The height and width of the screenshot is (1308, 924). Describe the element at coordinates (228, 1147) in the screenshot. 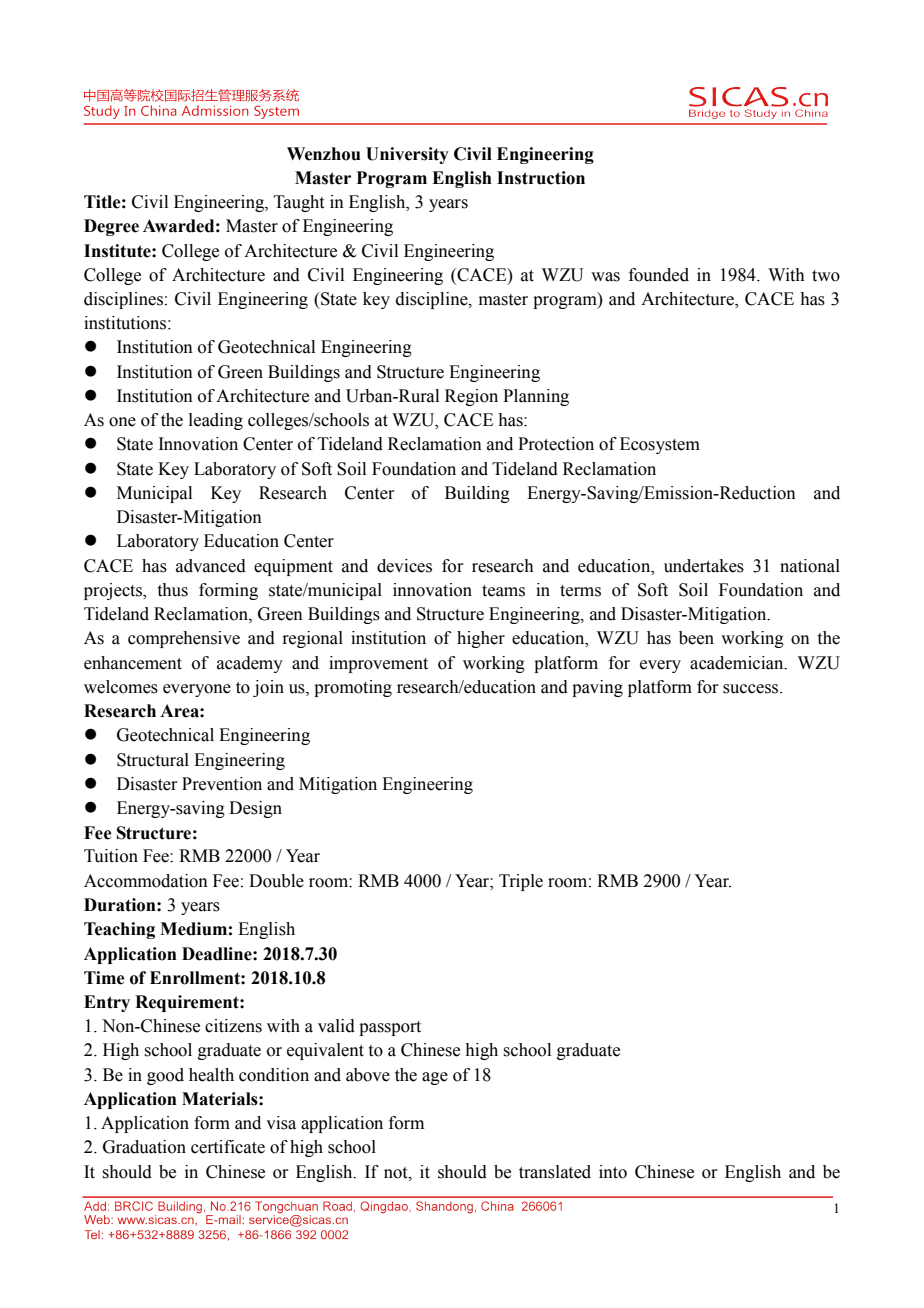

I see `certificate` at that location.
